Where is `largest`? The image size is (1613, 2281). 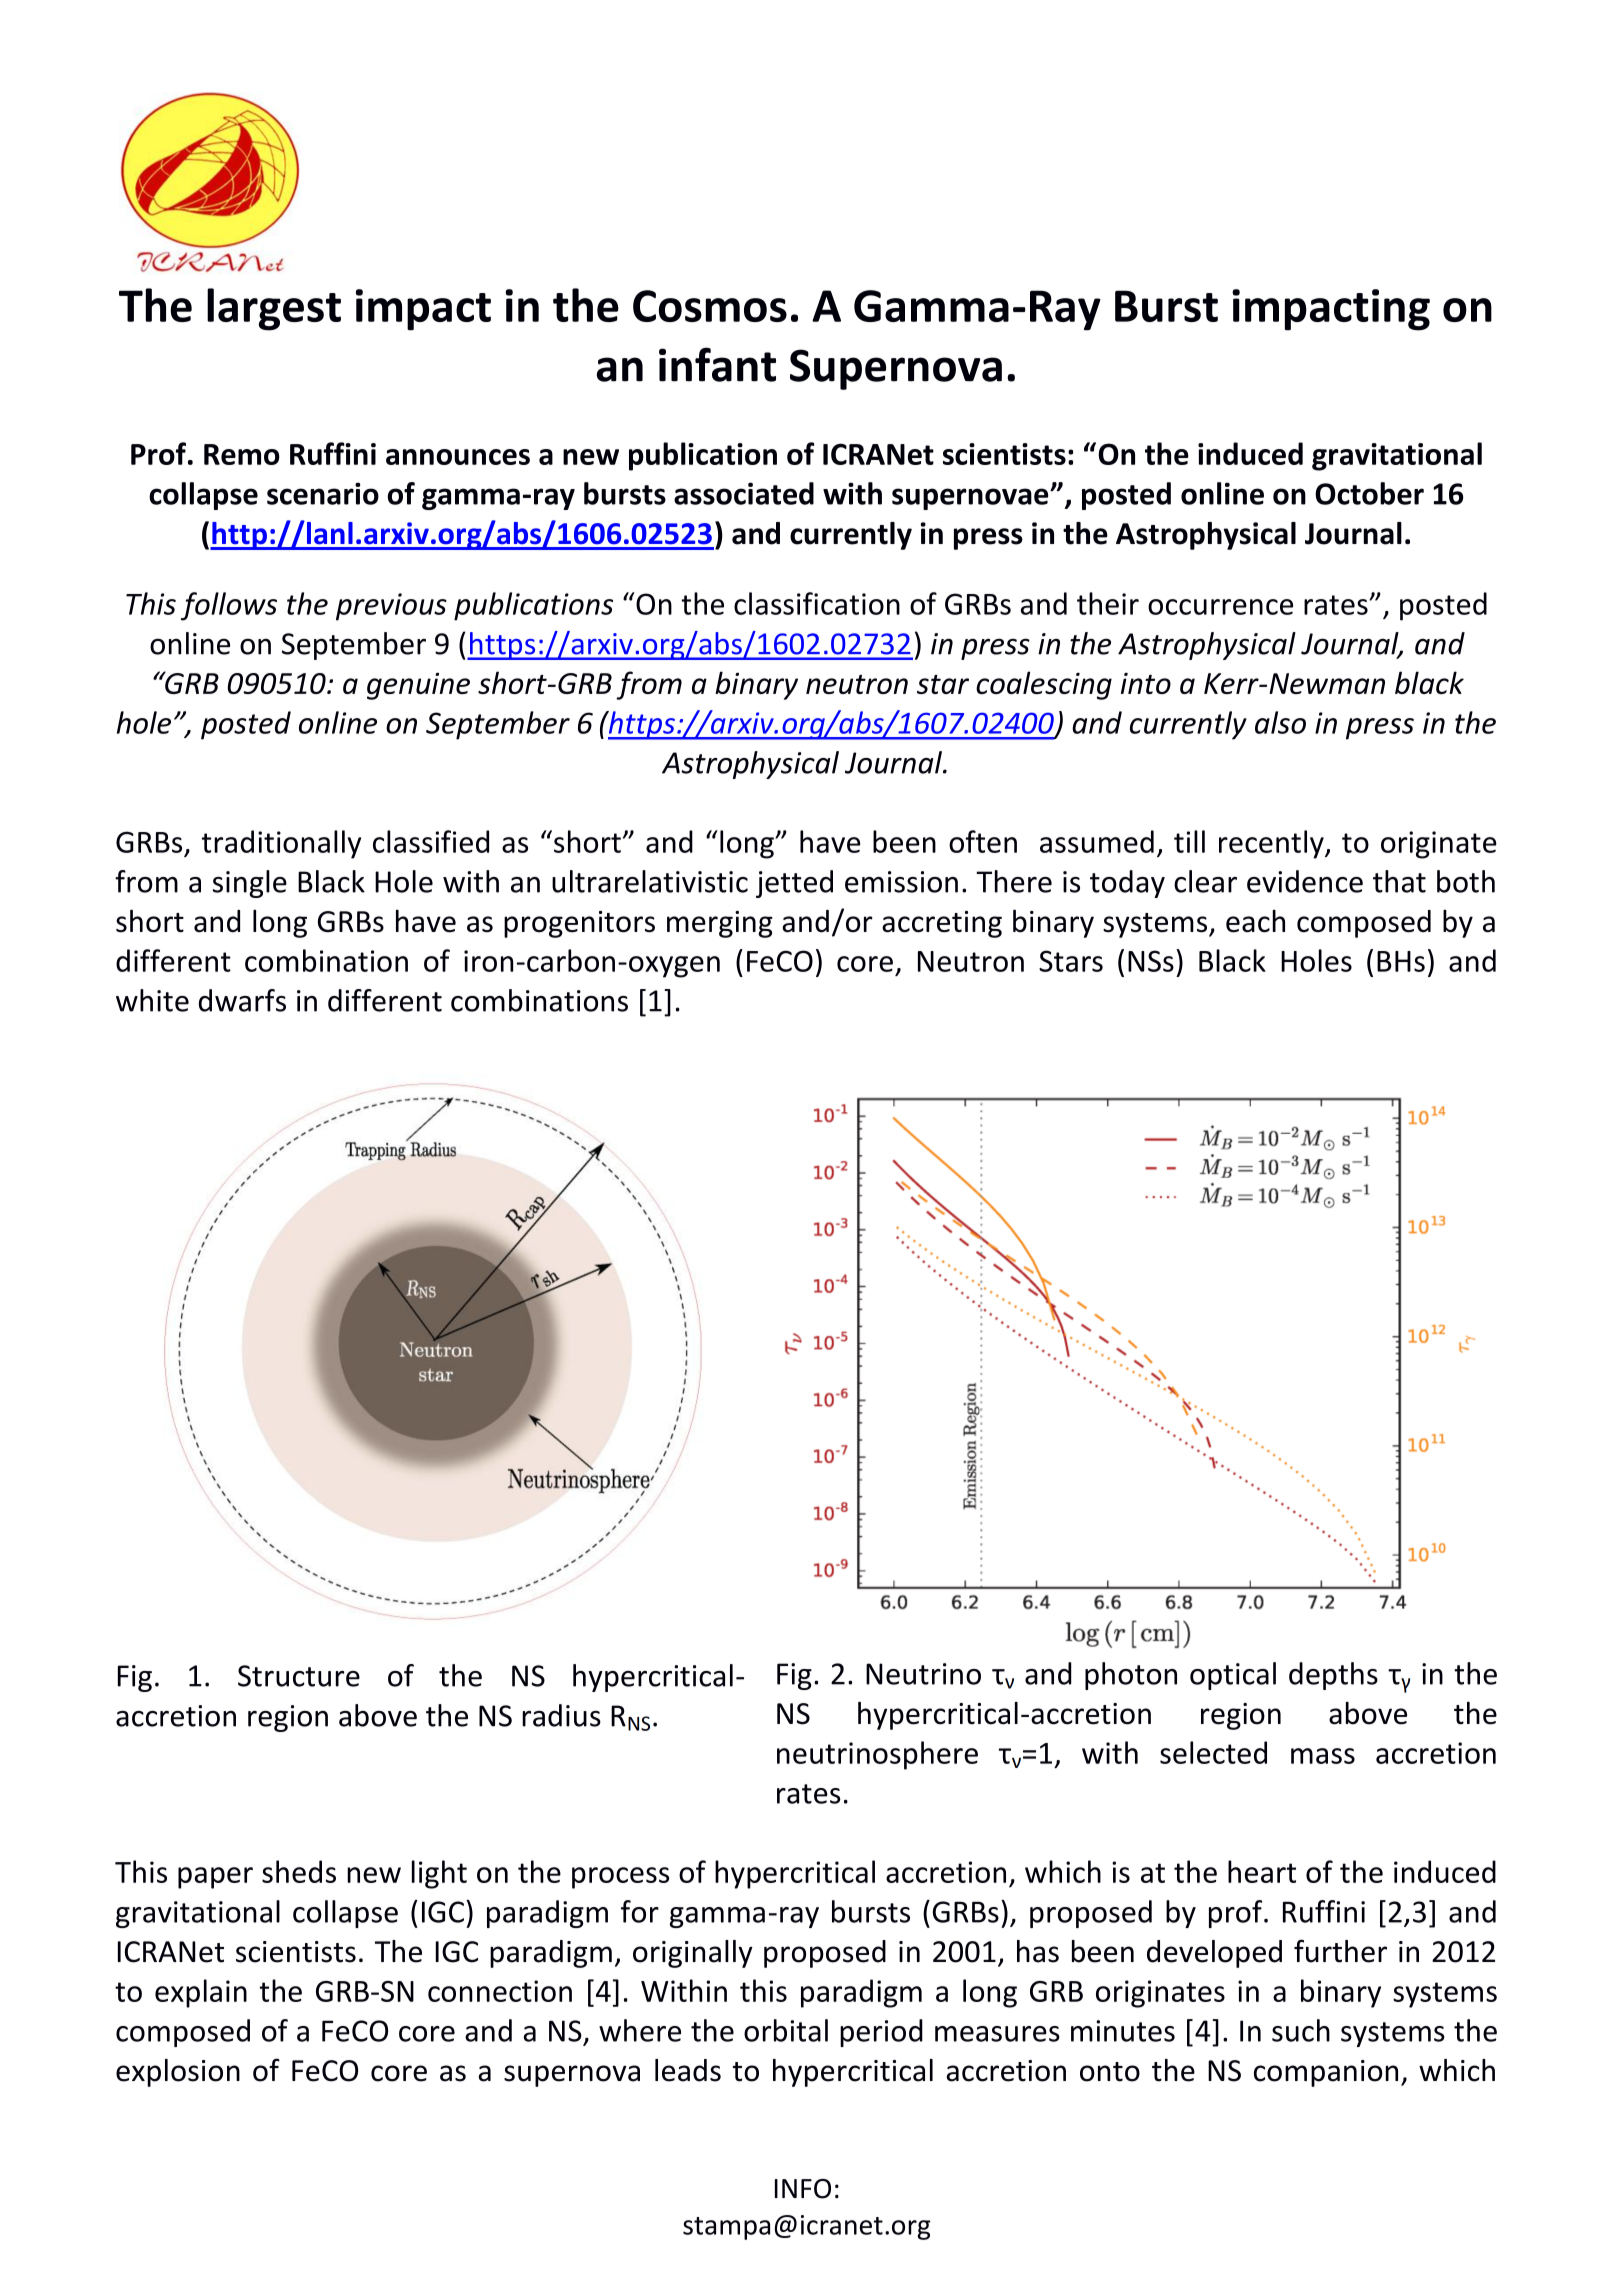
largest is located at coordinates (274, 309).
